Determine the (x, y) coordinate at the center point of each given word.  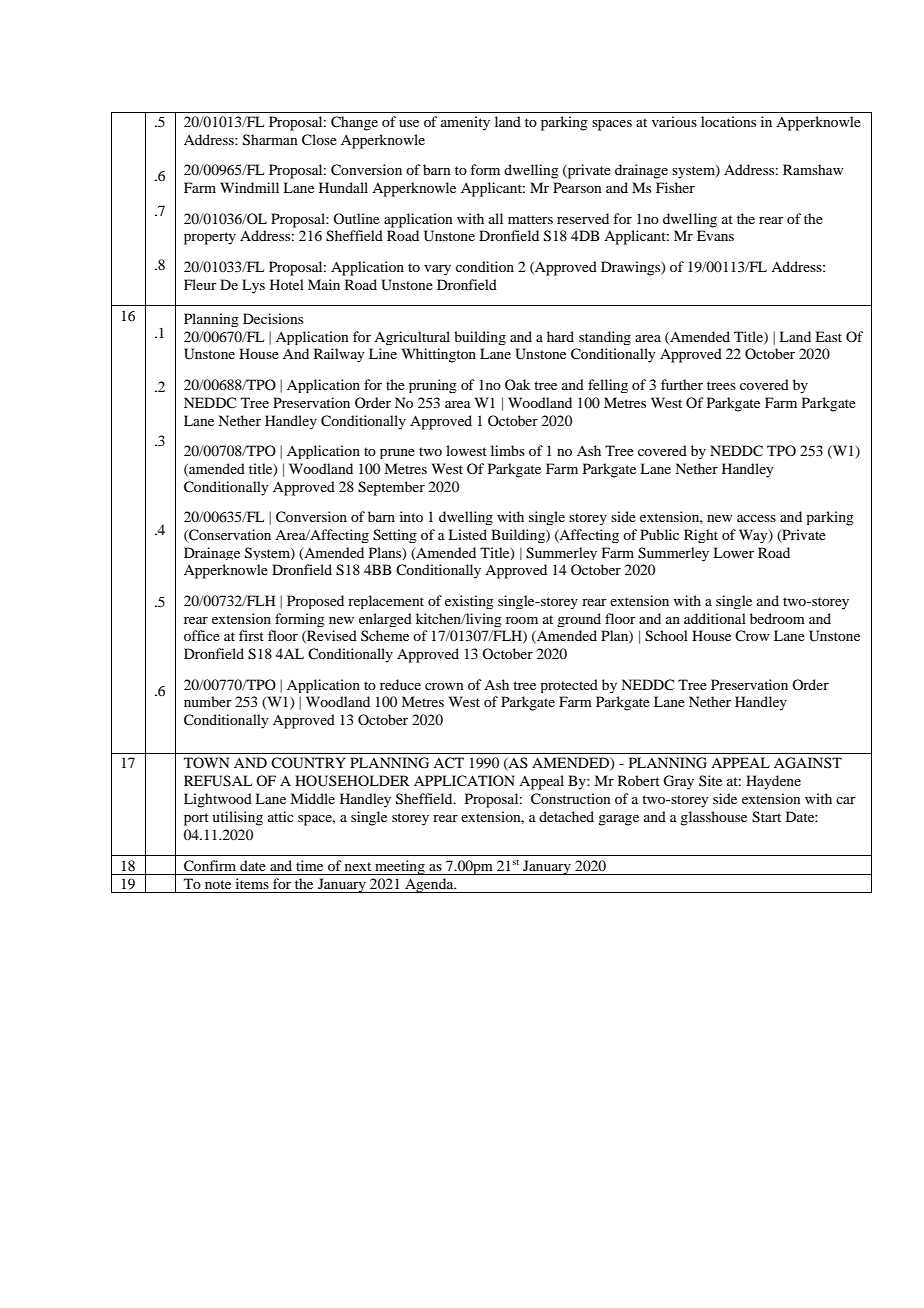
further (682, 384)
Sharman (270, 140)
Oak (517, 384)
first (251, 635)
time (309, 865)
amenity (465, 123)
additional (715, 618)
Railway (339, 355)
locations (728, 121)
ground (579, 620)
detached (566, 816)
